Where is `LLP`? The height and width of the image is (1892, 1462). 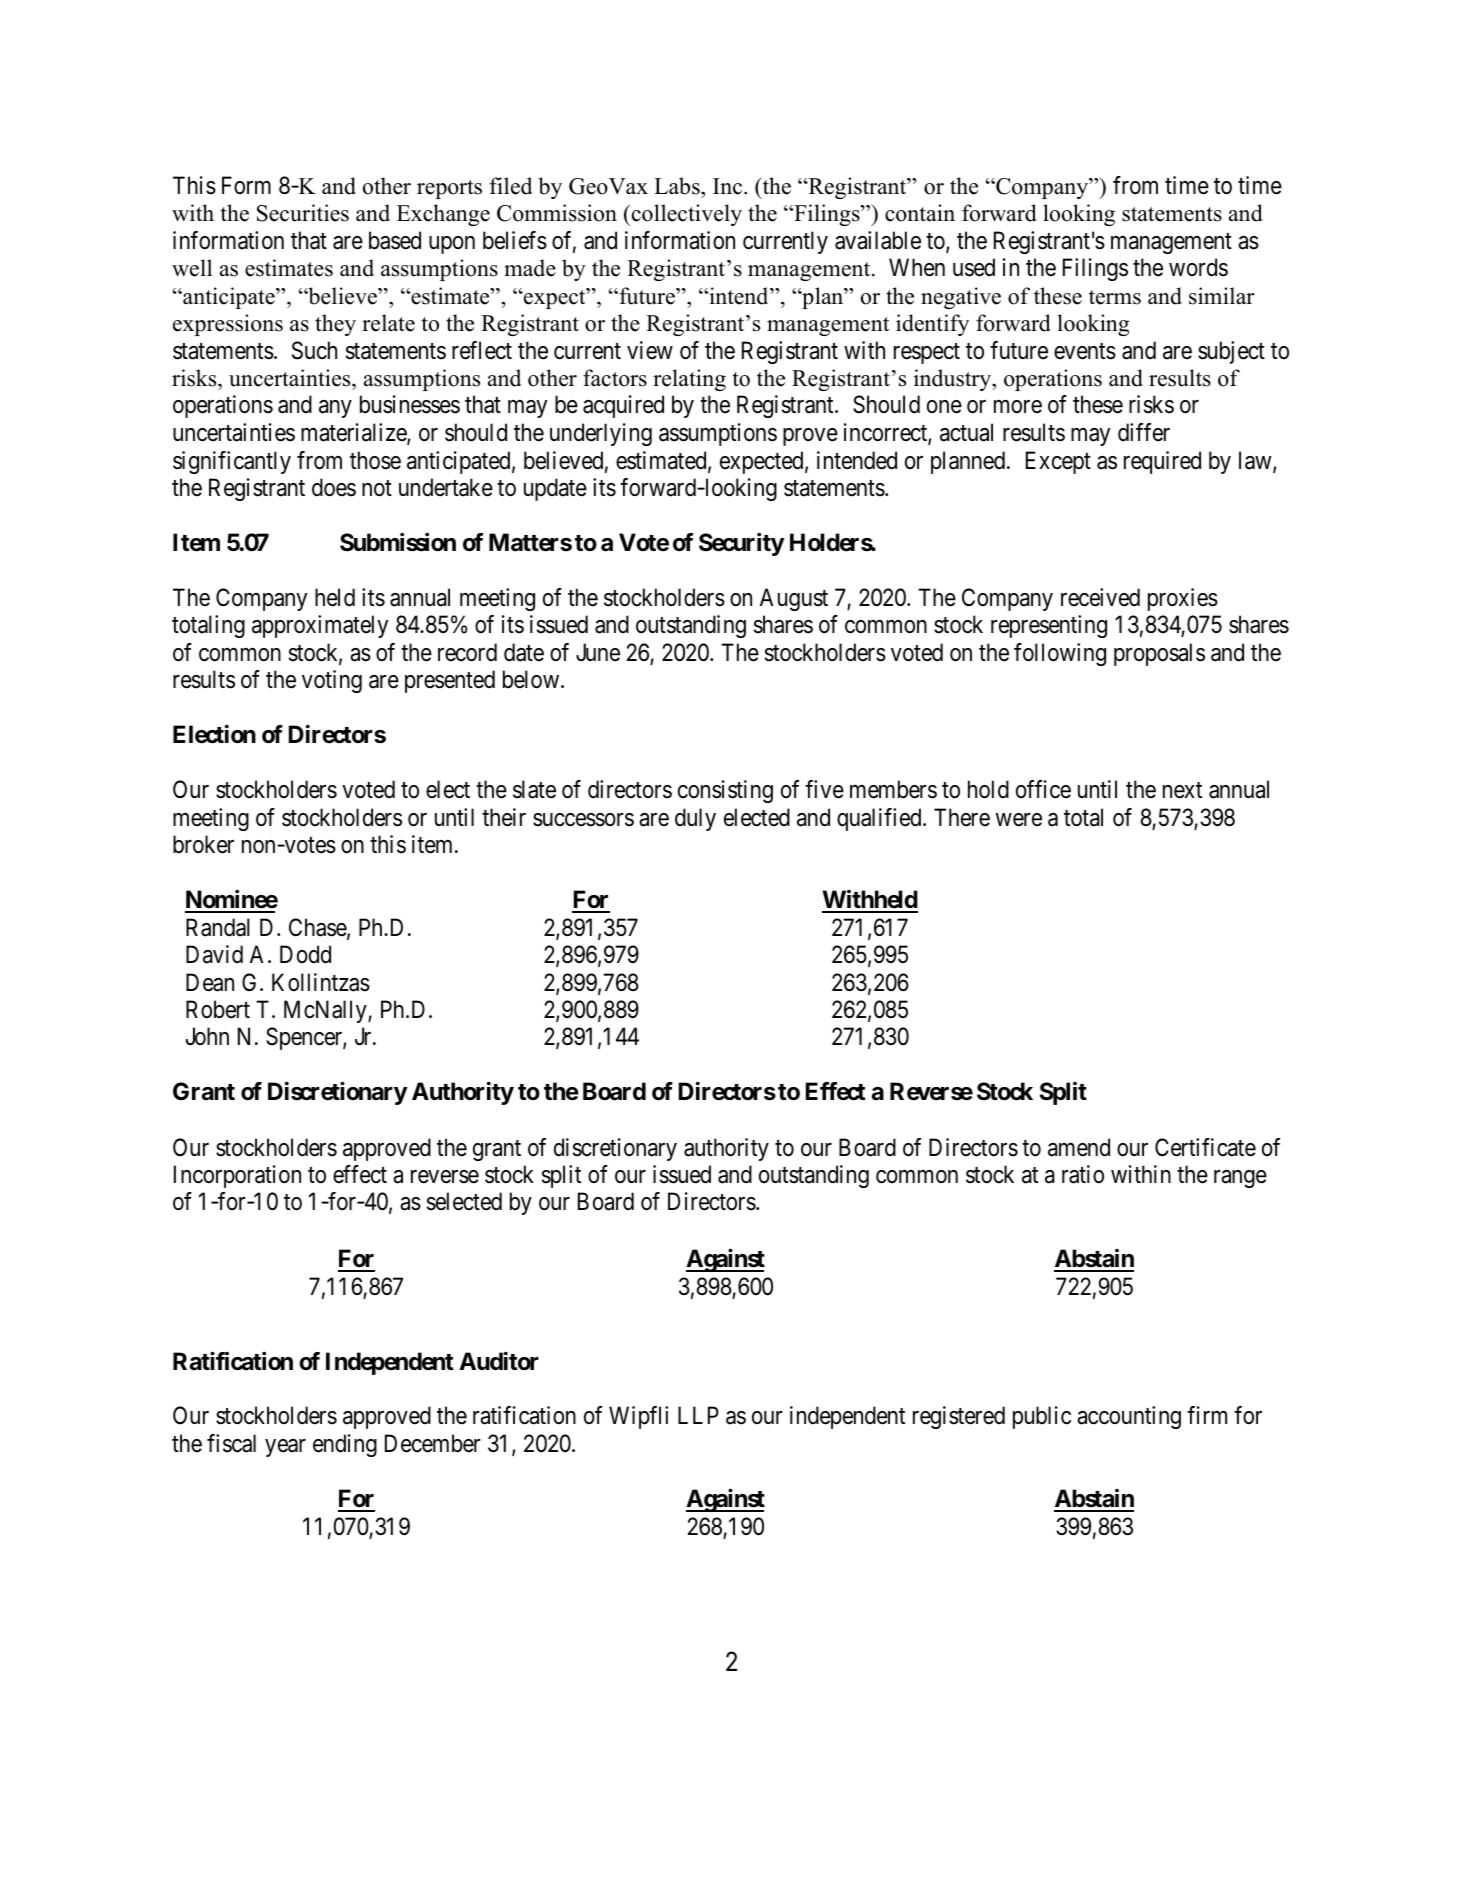 LLP is located at coordinates (698, 1415).
